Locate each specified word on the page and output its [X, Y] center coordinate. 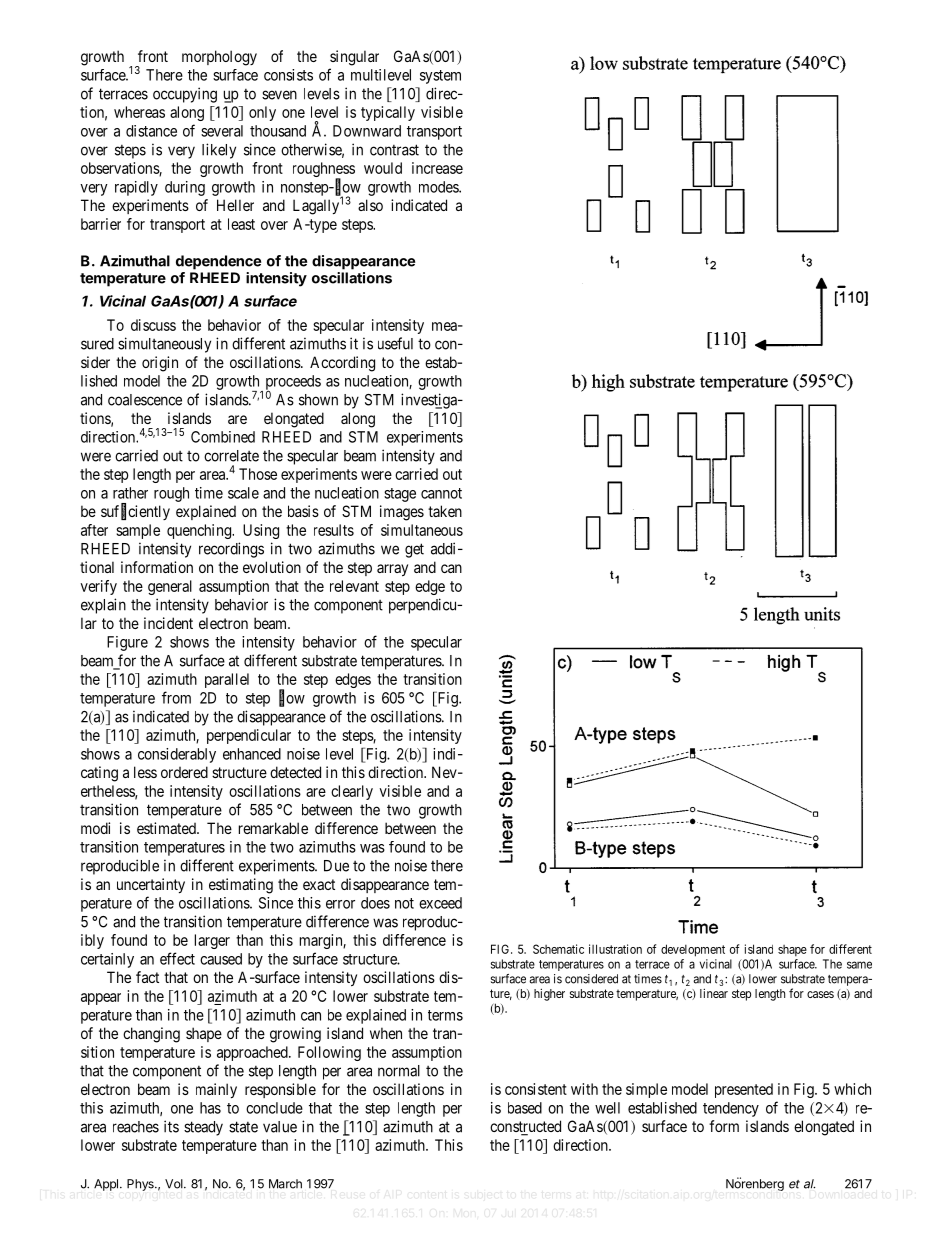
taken [445, 511]
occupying [185, 95]
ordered [184, 772]
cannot [441, 493]
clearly [352, 792]
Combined [223, 437]
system [440, 77]
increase [437, 168]
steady [203, 1128]
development [693, 950]
